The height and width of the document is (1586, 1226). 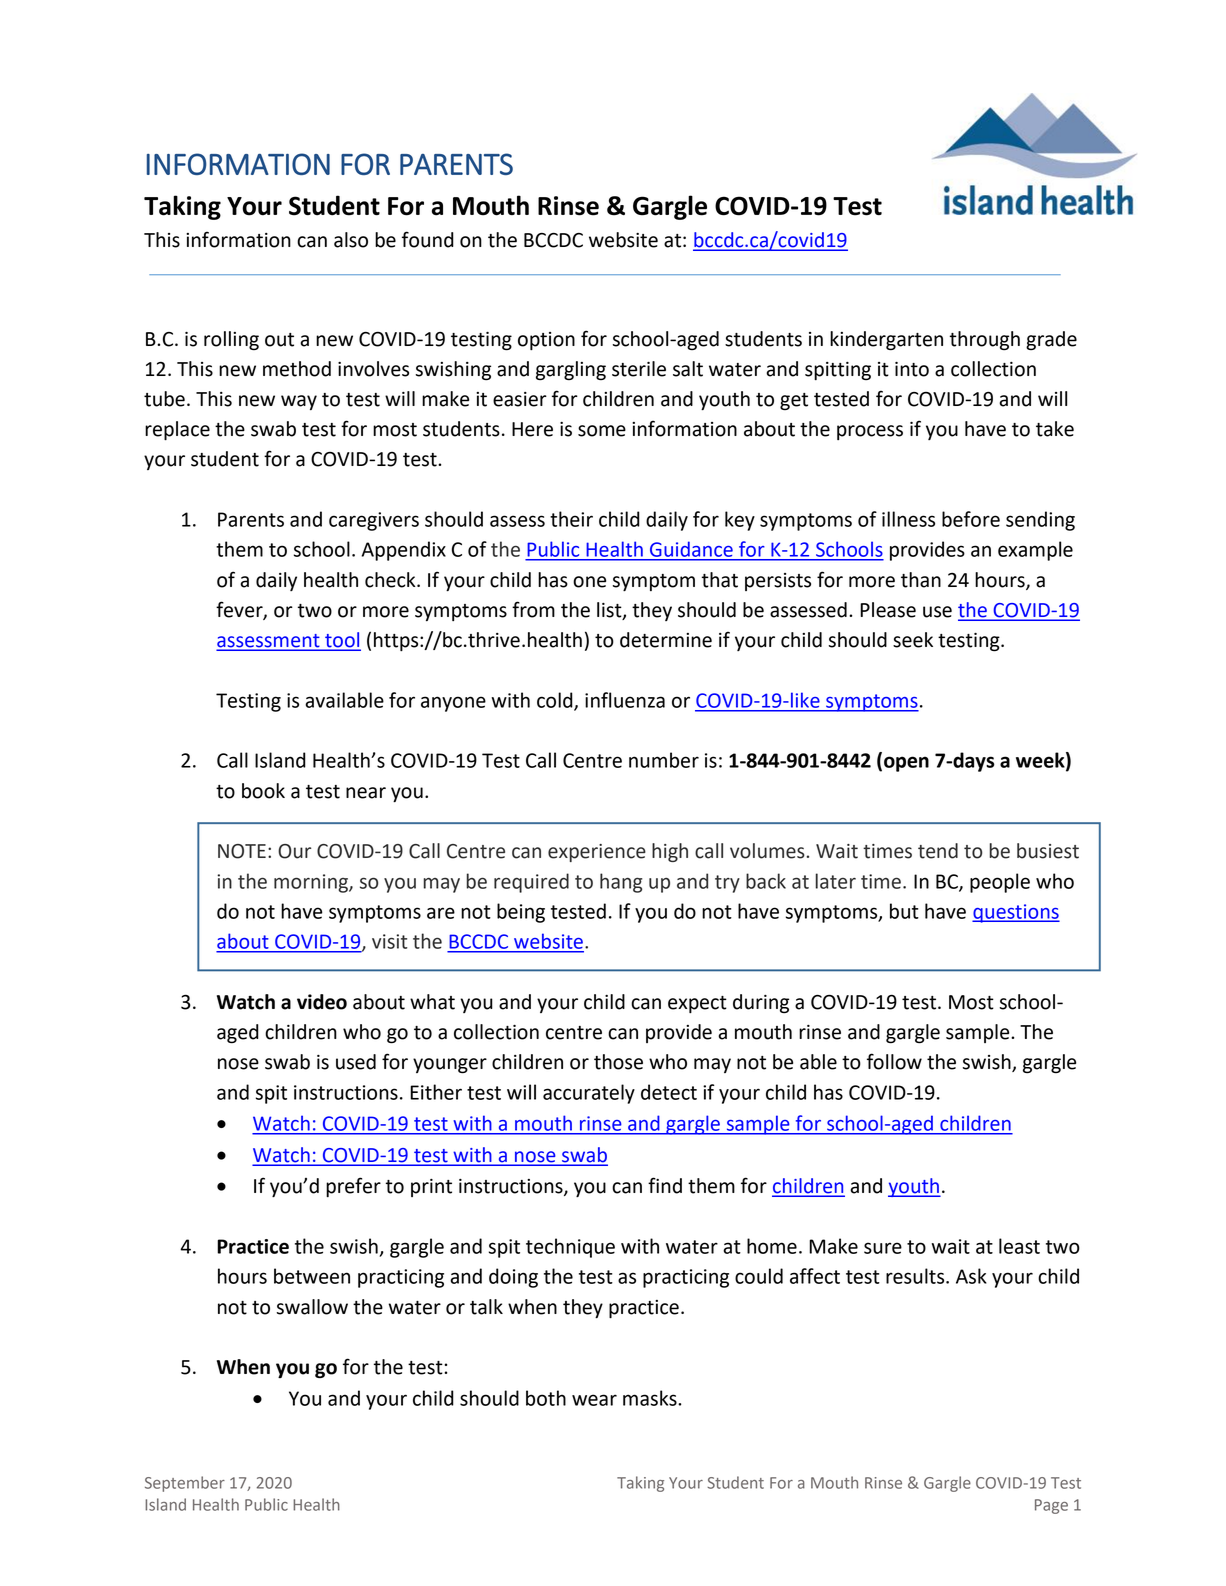 What do you see at coordinates (242, 851) in the document?
I see `NOTE` at bounding box center [242, 851].
